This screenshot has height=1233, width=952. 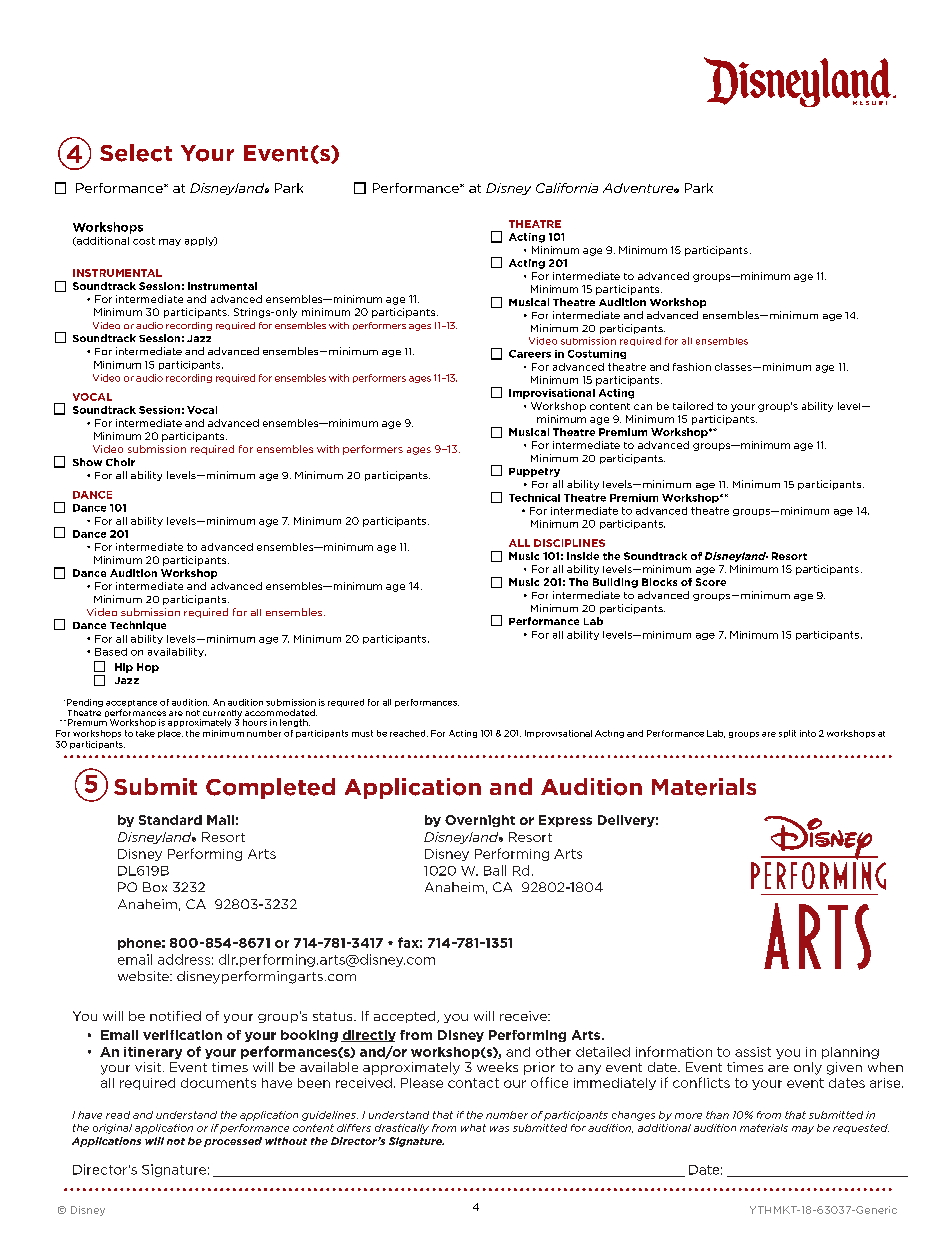 I want to click on fashion, so click(x=692, y=367).
